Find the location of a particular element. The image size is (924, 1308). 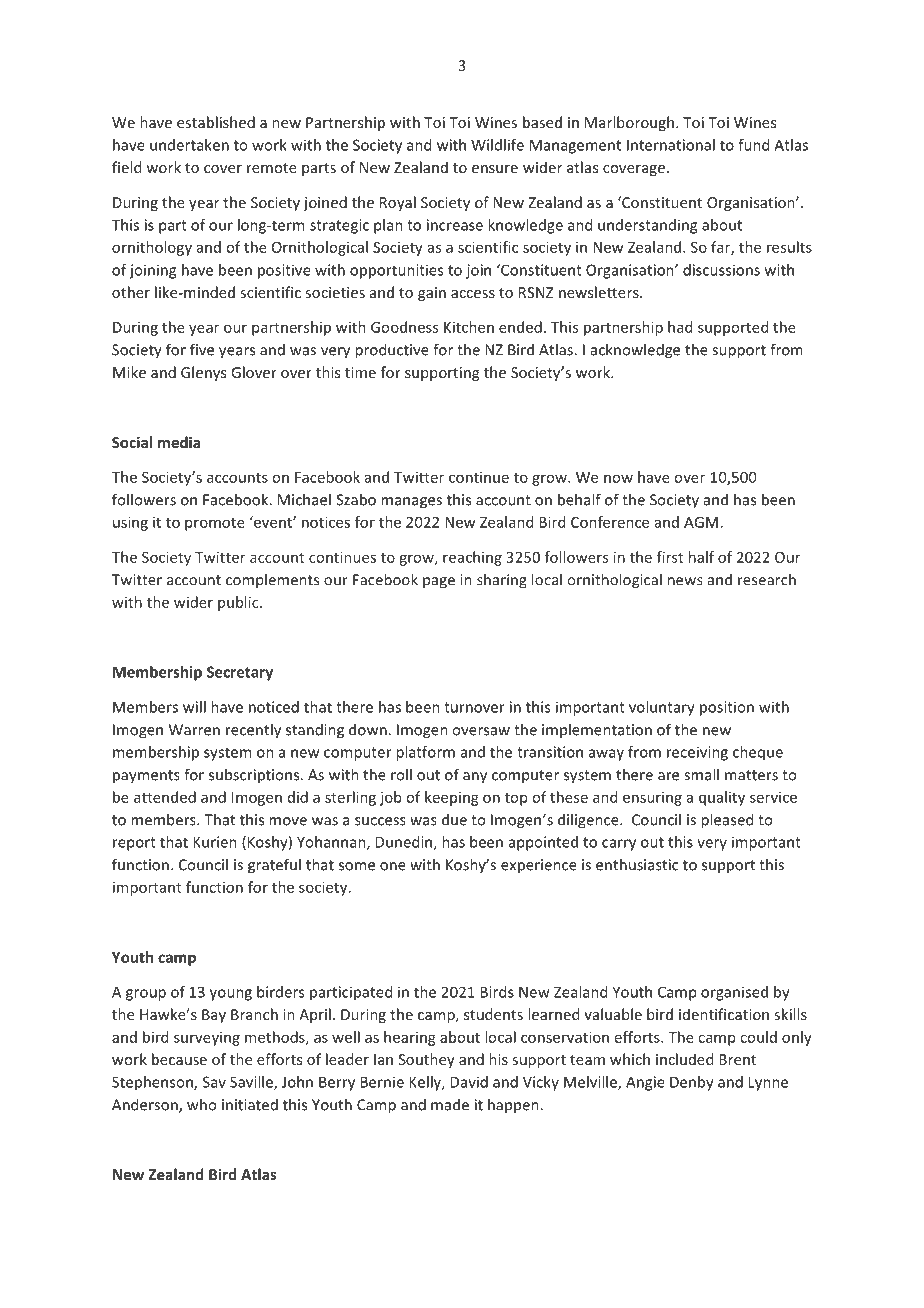

undertaken is located at coordinates (189, 145).
